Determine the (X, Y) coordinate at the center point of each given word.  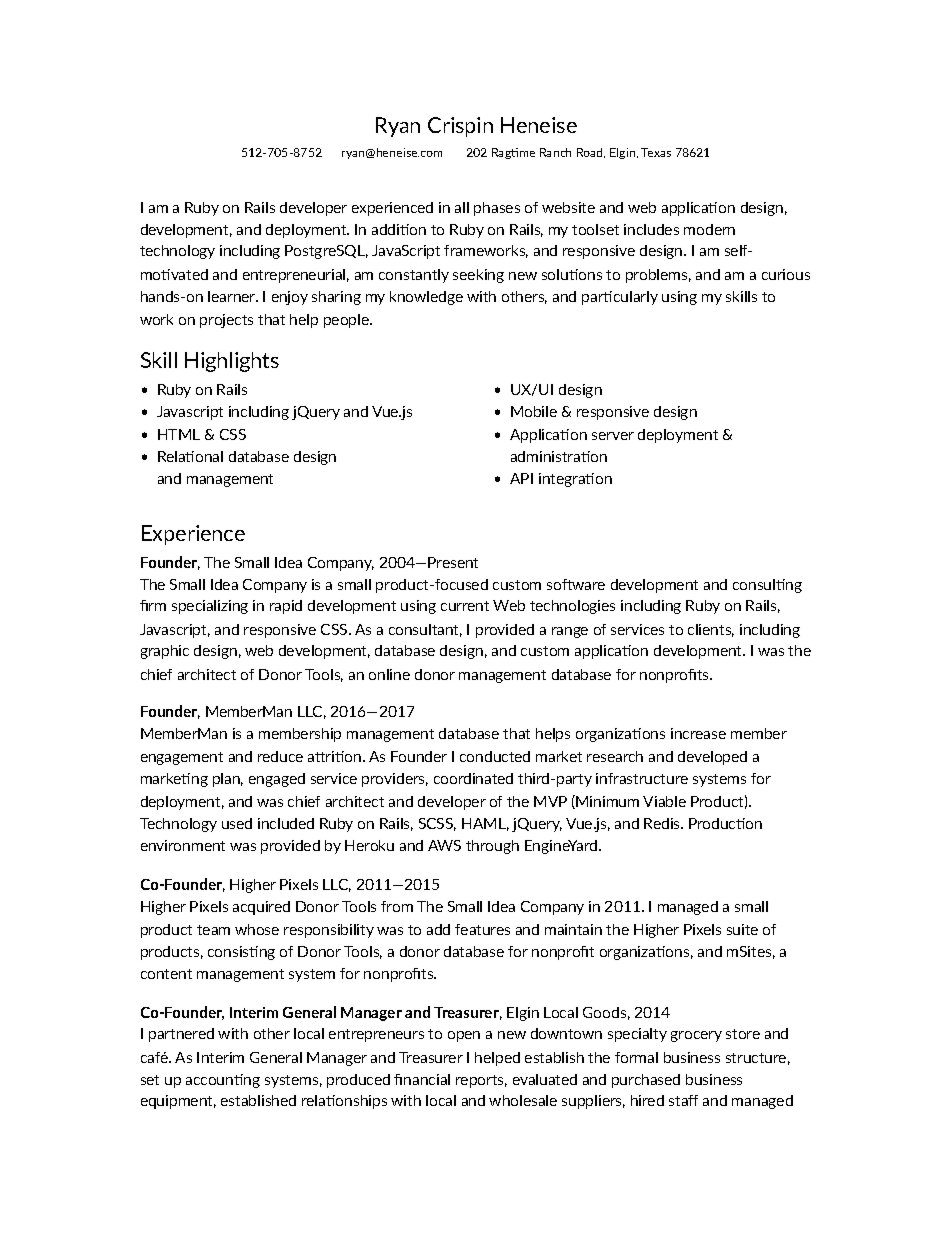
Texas (656, 152)
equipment (178, 1102)
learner (233, 296)
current (465, 606)
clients (711, 630)
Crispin (460, 127)
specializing (210, 607)
